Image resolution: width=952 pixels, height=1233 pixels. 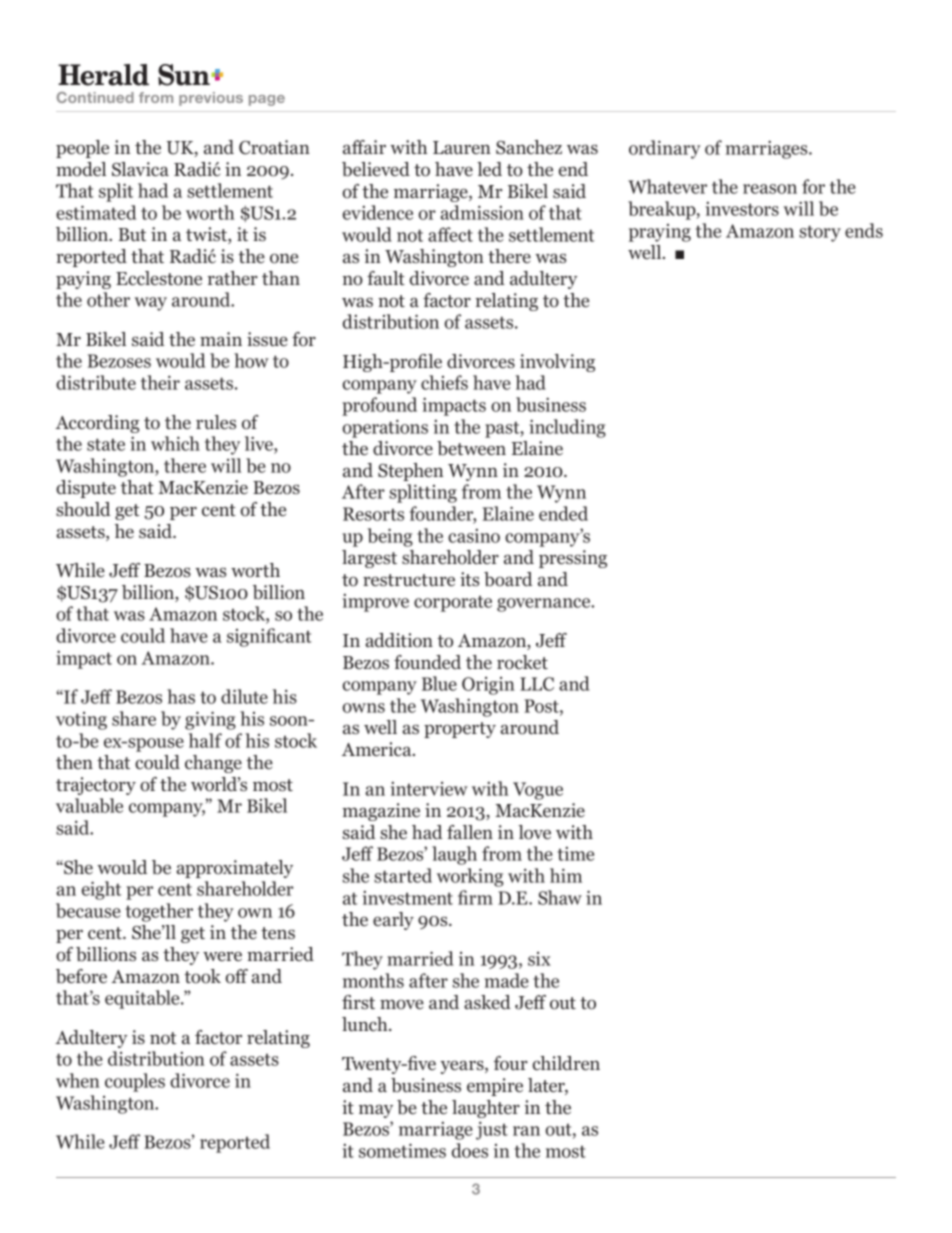 I want to click on Lauren, so click(x=462, y=147).
